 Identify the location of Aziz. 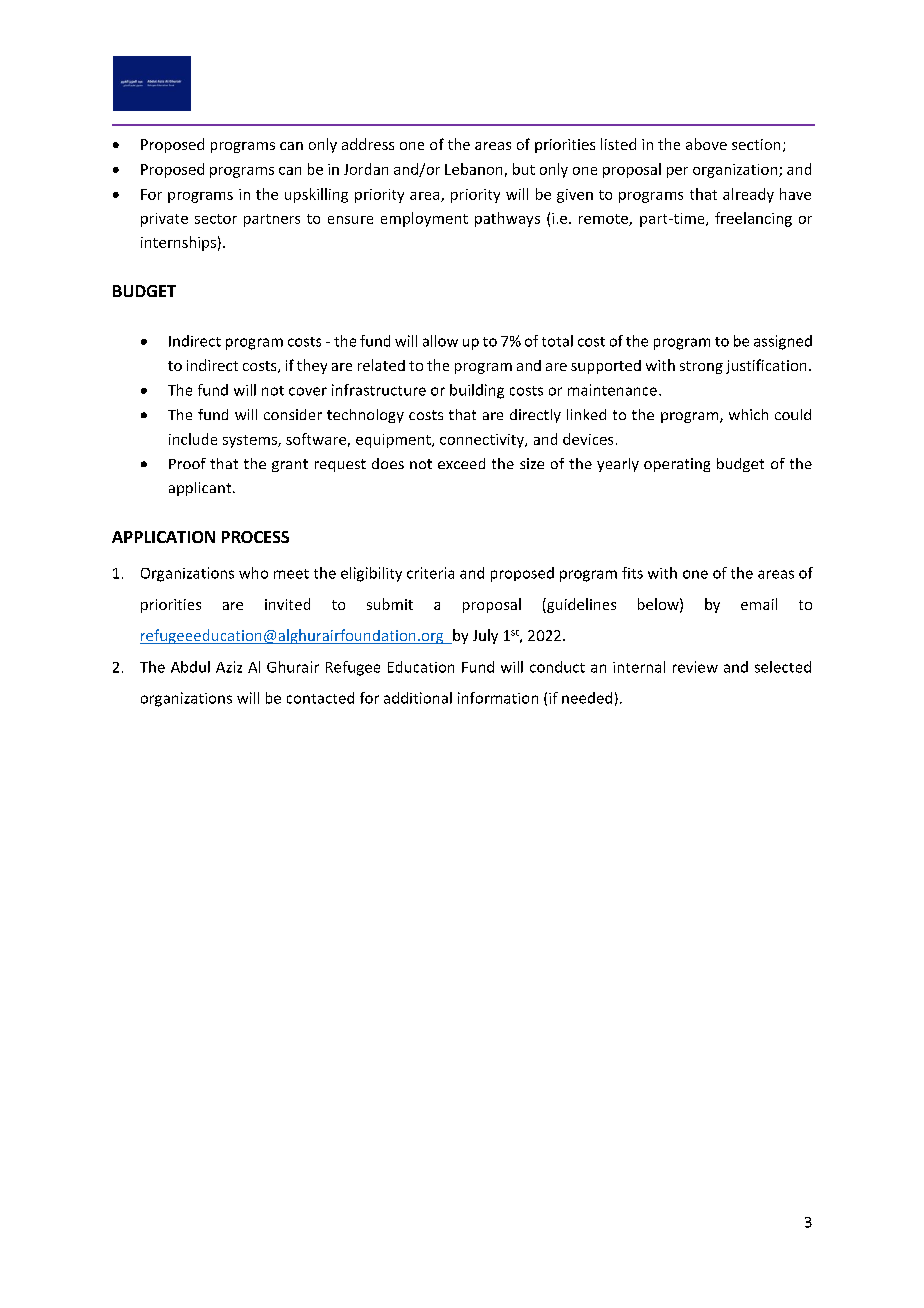
(229, 667).
